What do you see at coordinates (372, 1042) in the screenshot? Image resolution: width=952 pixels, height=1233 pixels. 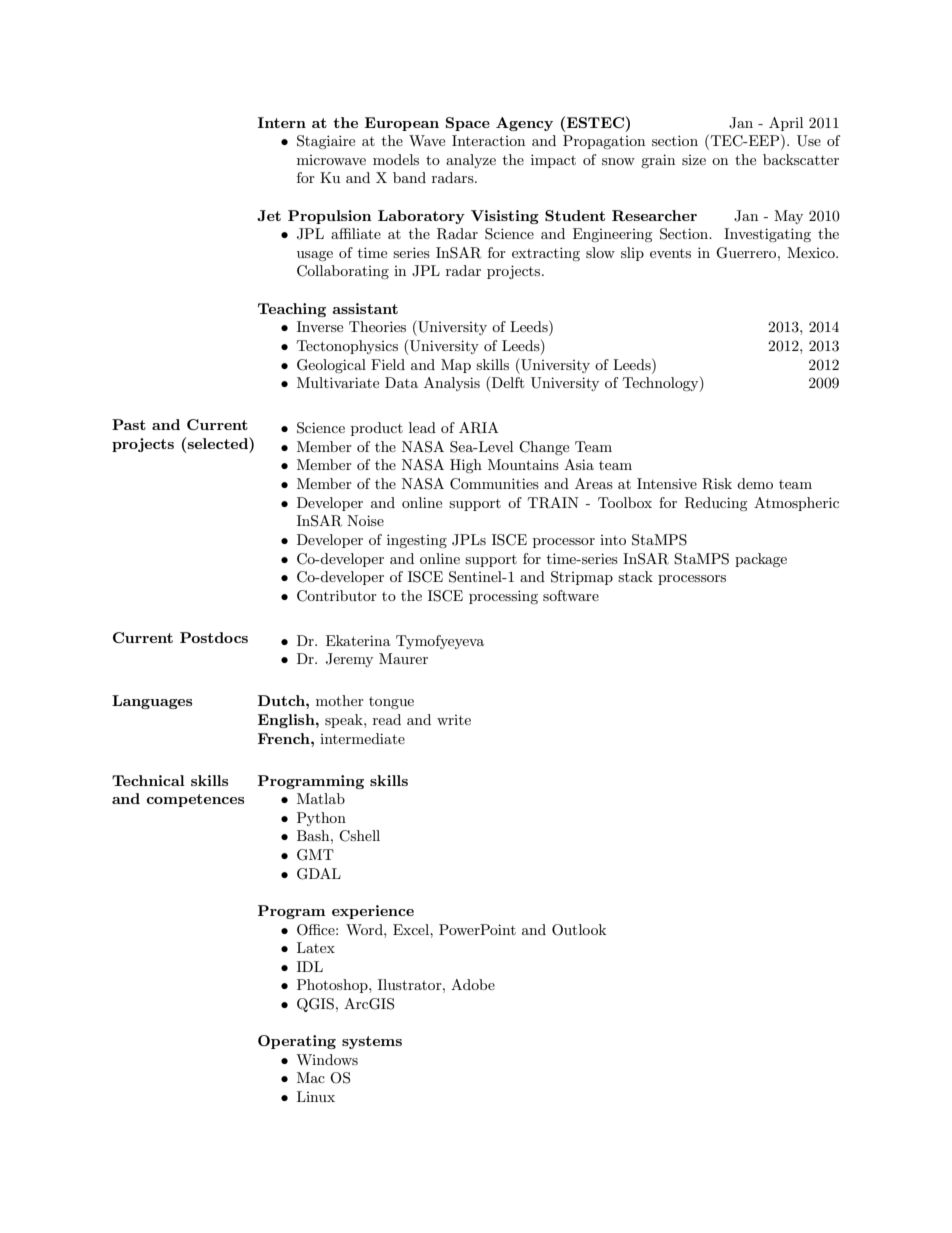 I see `systems` at bounding box center [372, 1042].
